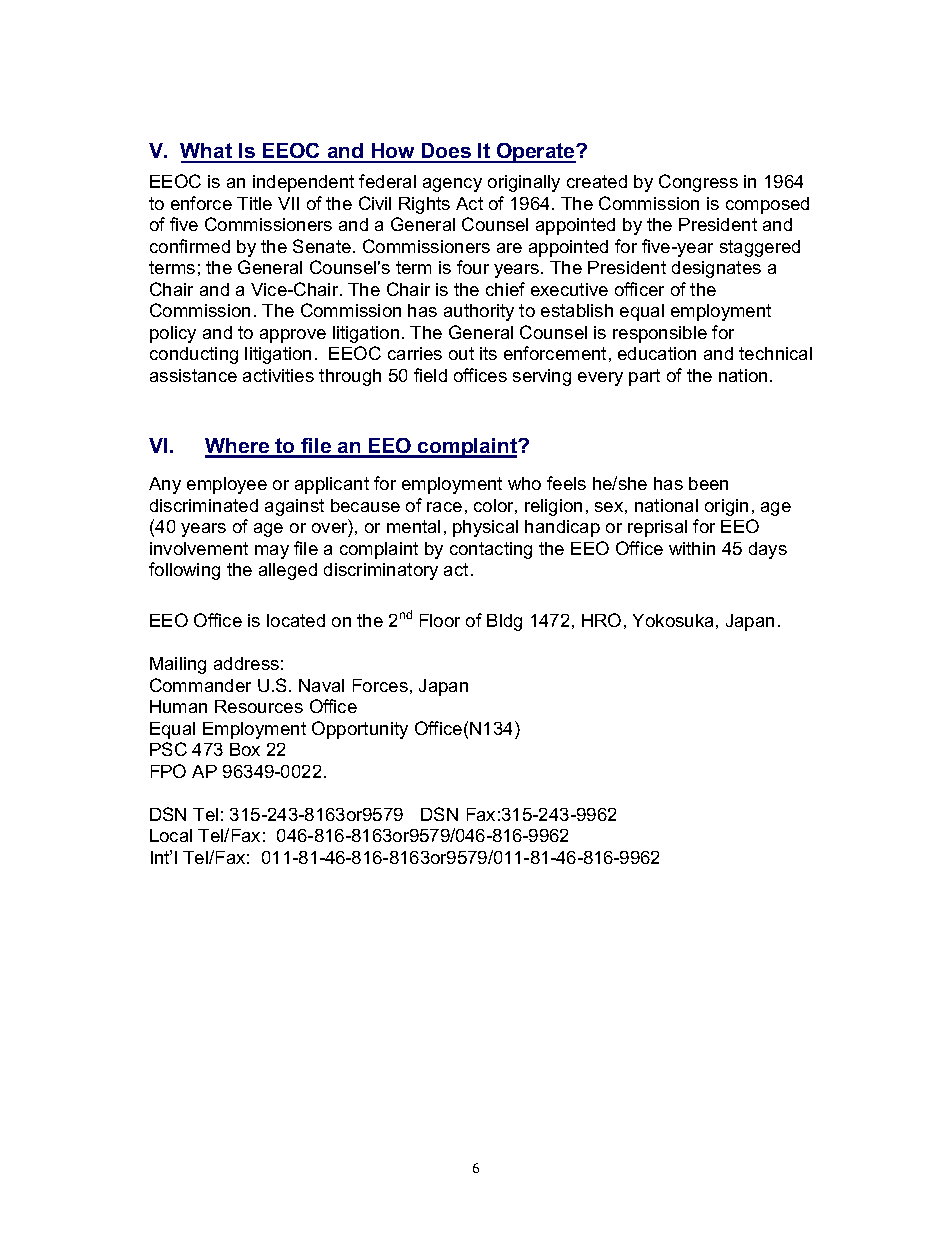 This screenshot has width=952, height=1233. I want to click on Congress, so click(698, 183).
